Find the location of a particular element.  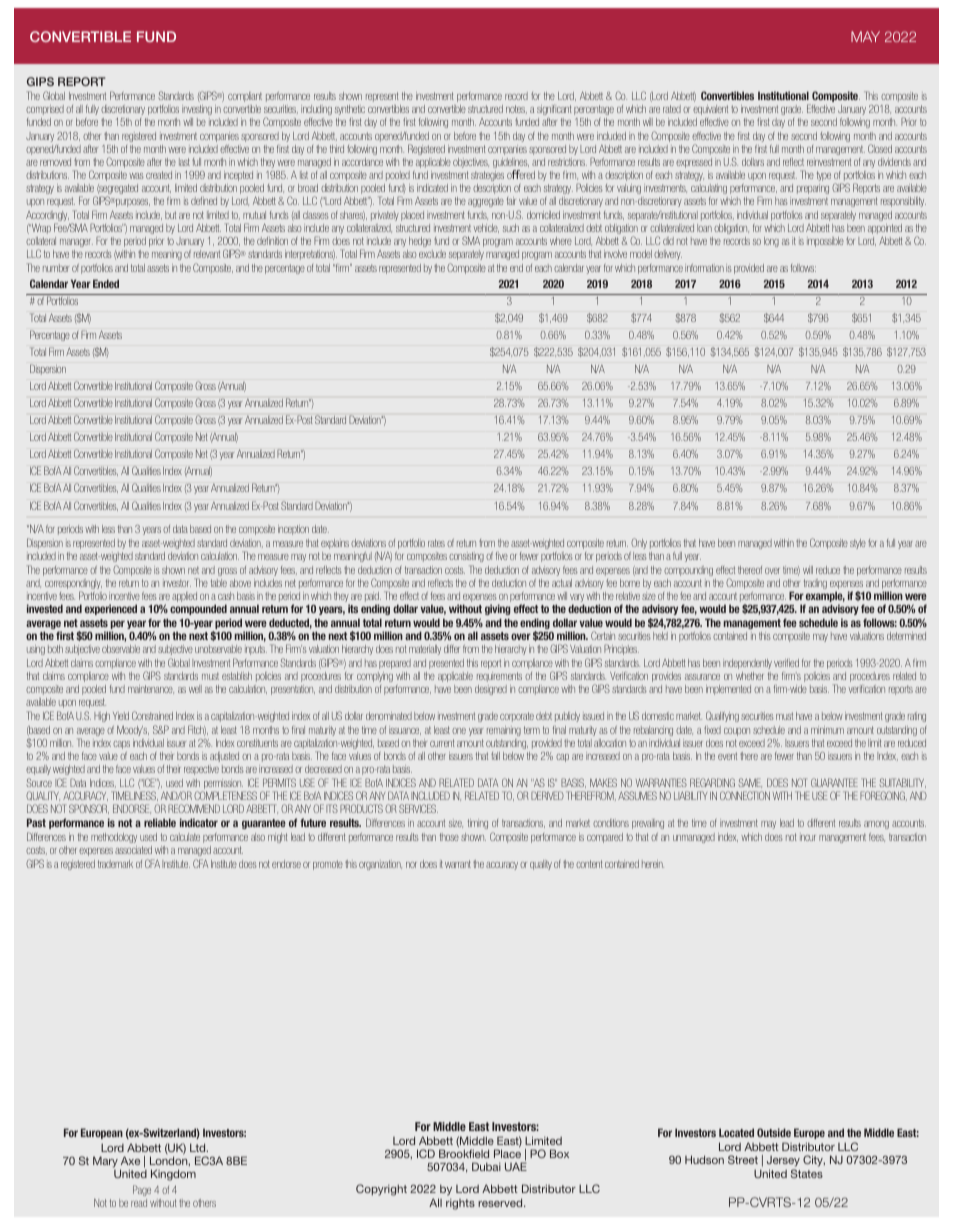

objectives is located at coordinates (471, 163).
